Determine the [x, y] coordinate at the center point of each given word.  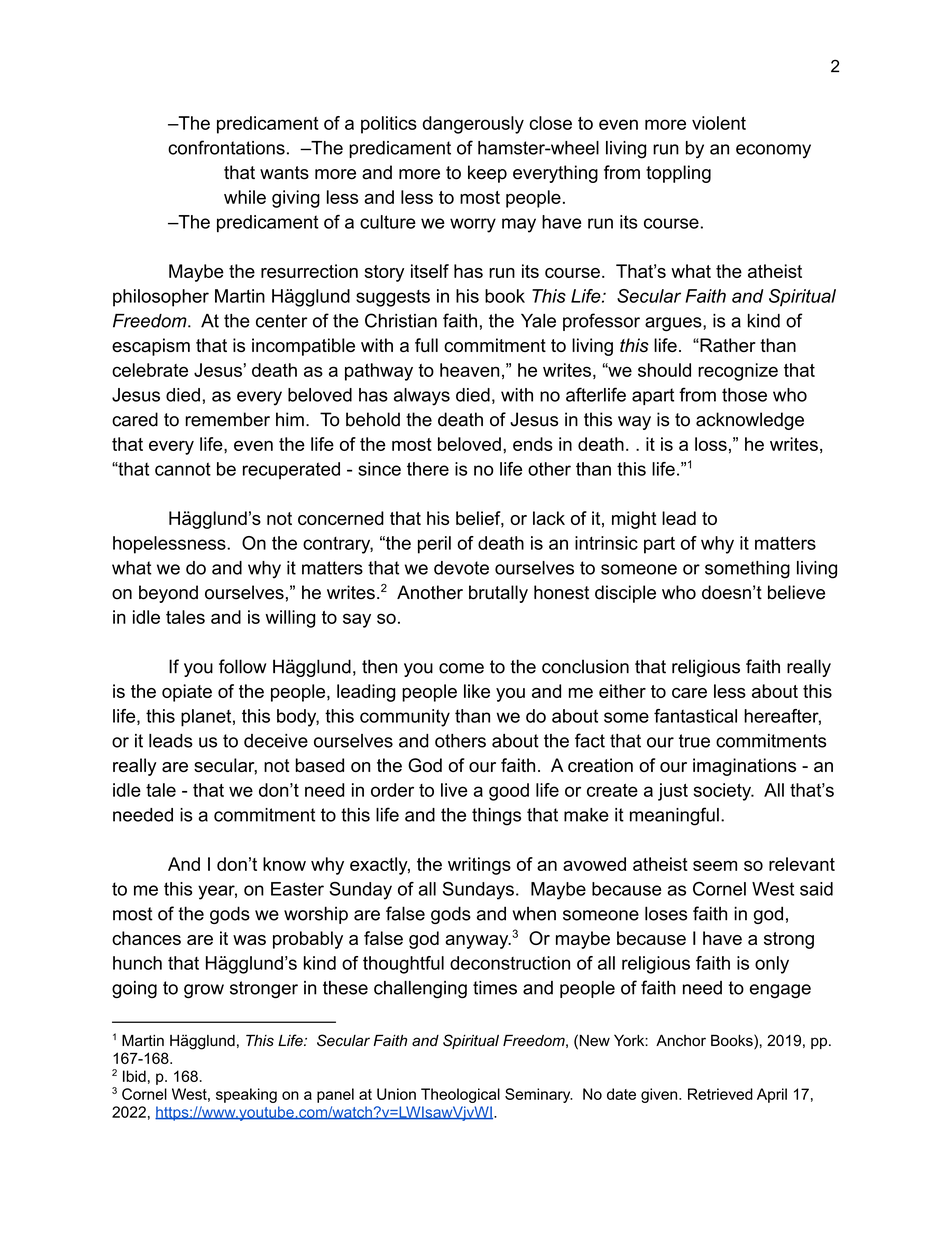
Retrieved [720, 1094]
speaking [246, 1095]
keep [487, 174]
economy [773, 151]
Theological [460, 1095]
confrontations [226, 147]
